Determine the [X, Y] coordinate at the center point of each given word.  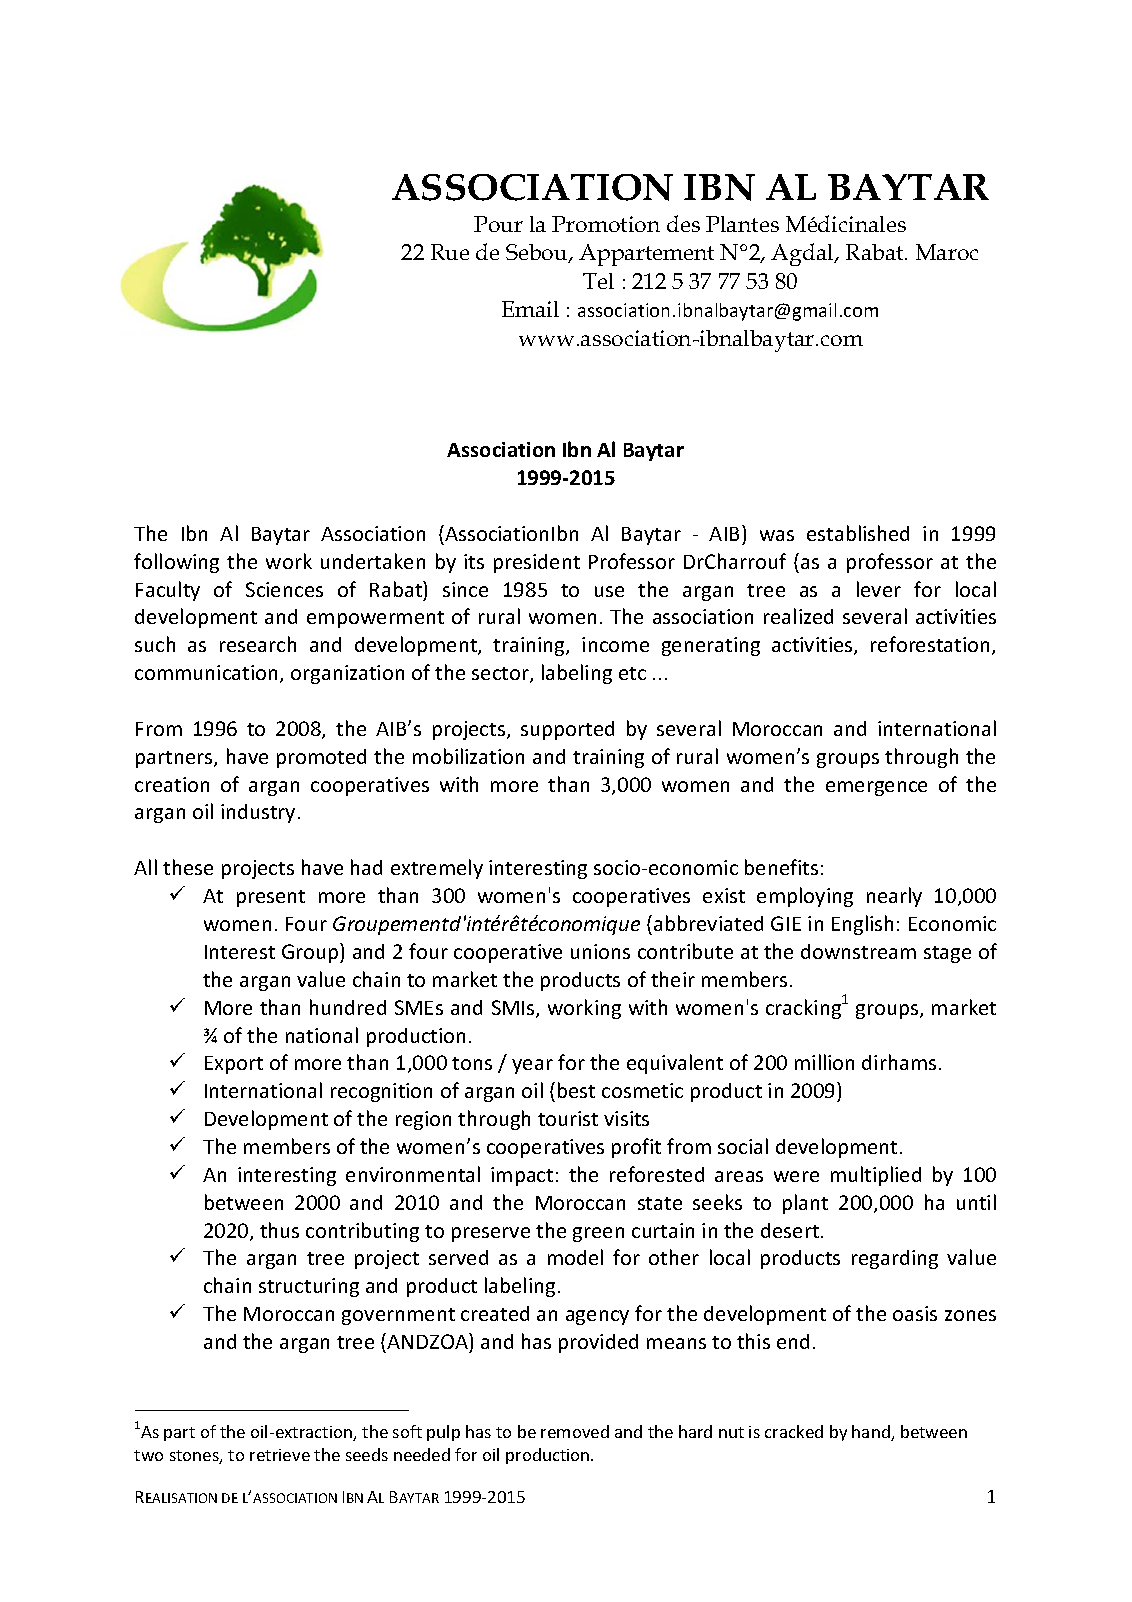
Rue [450, 252]
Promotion [606, 224]
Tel [598, 281]
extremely [437, 869]
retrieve [280, 1455]
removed [575, 1431]
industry [258, 813]
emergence [876, 788]
